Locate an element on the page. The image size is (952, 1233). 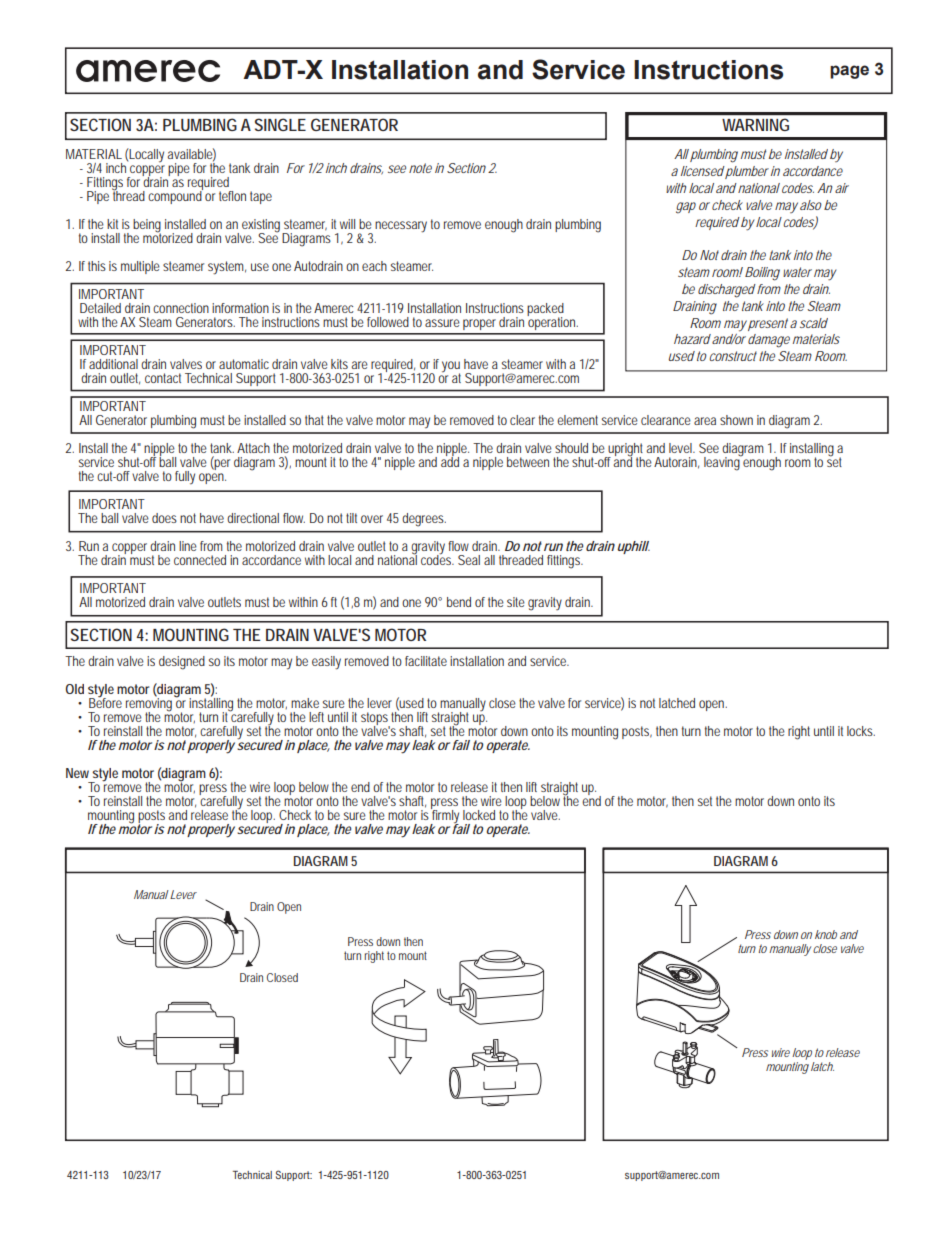
knob is located at coordinates (826, 934).
